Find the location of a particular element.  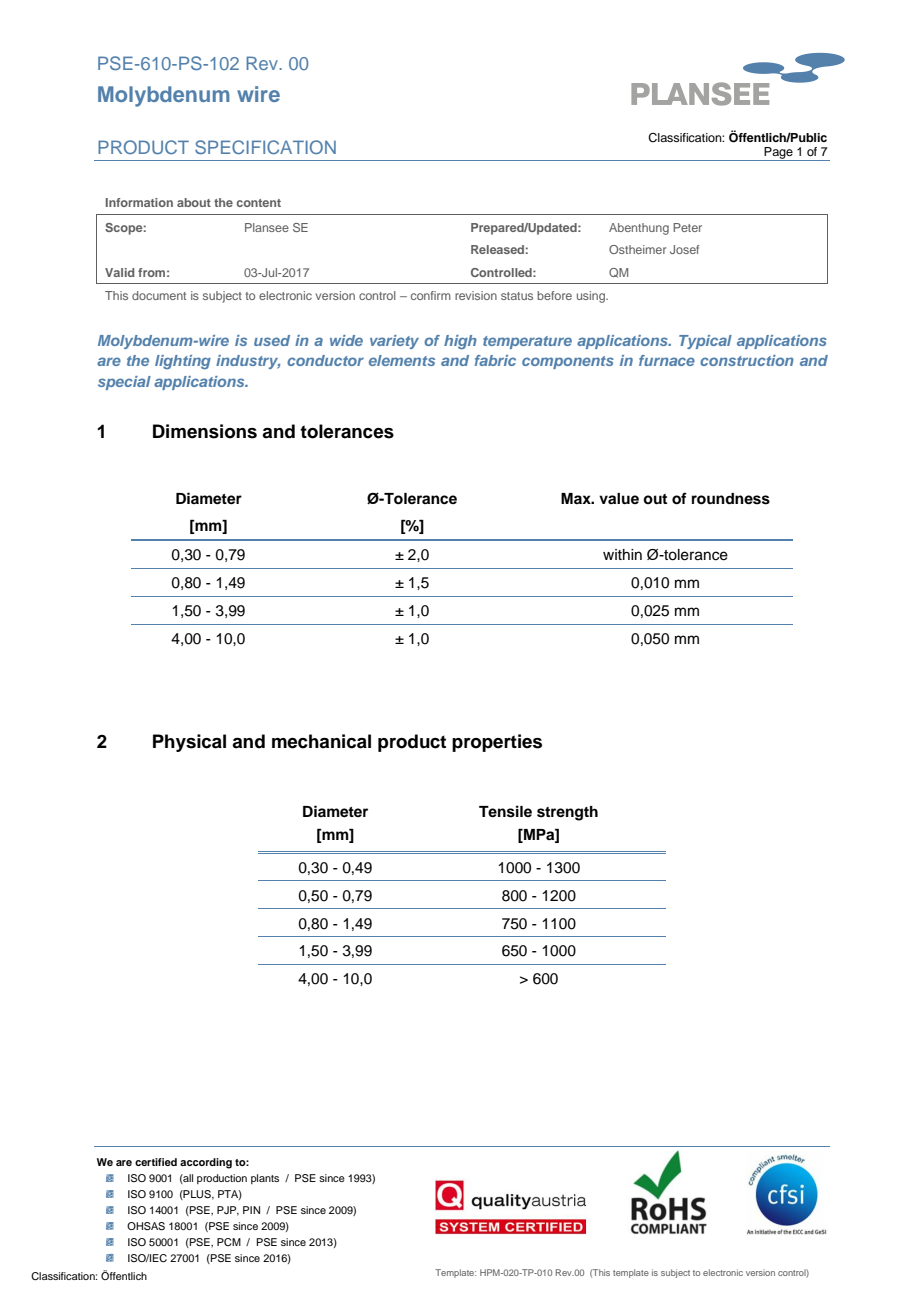

about is located at coordinates (194, 202).
